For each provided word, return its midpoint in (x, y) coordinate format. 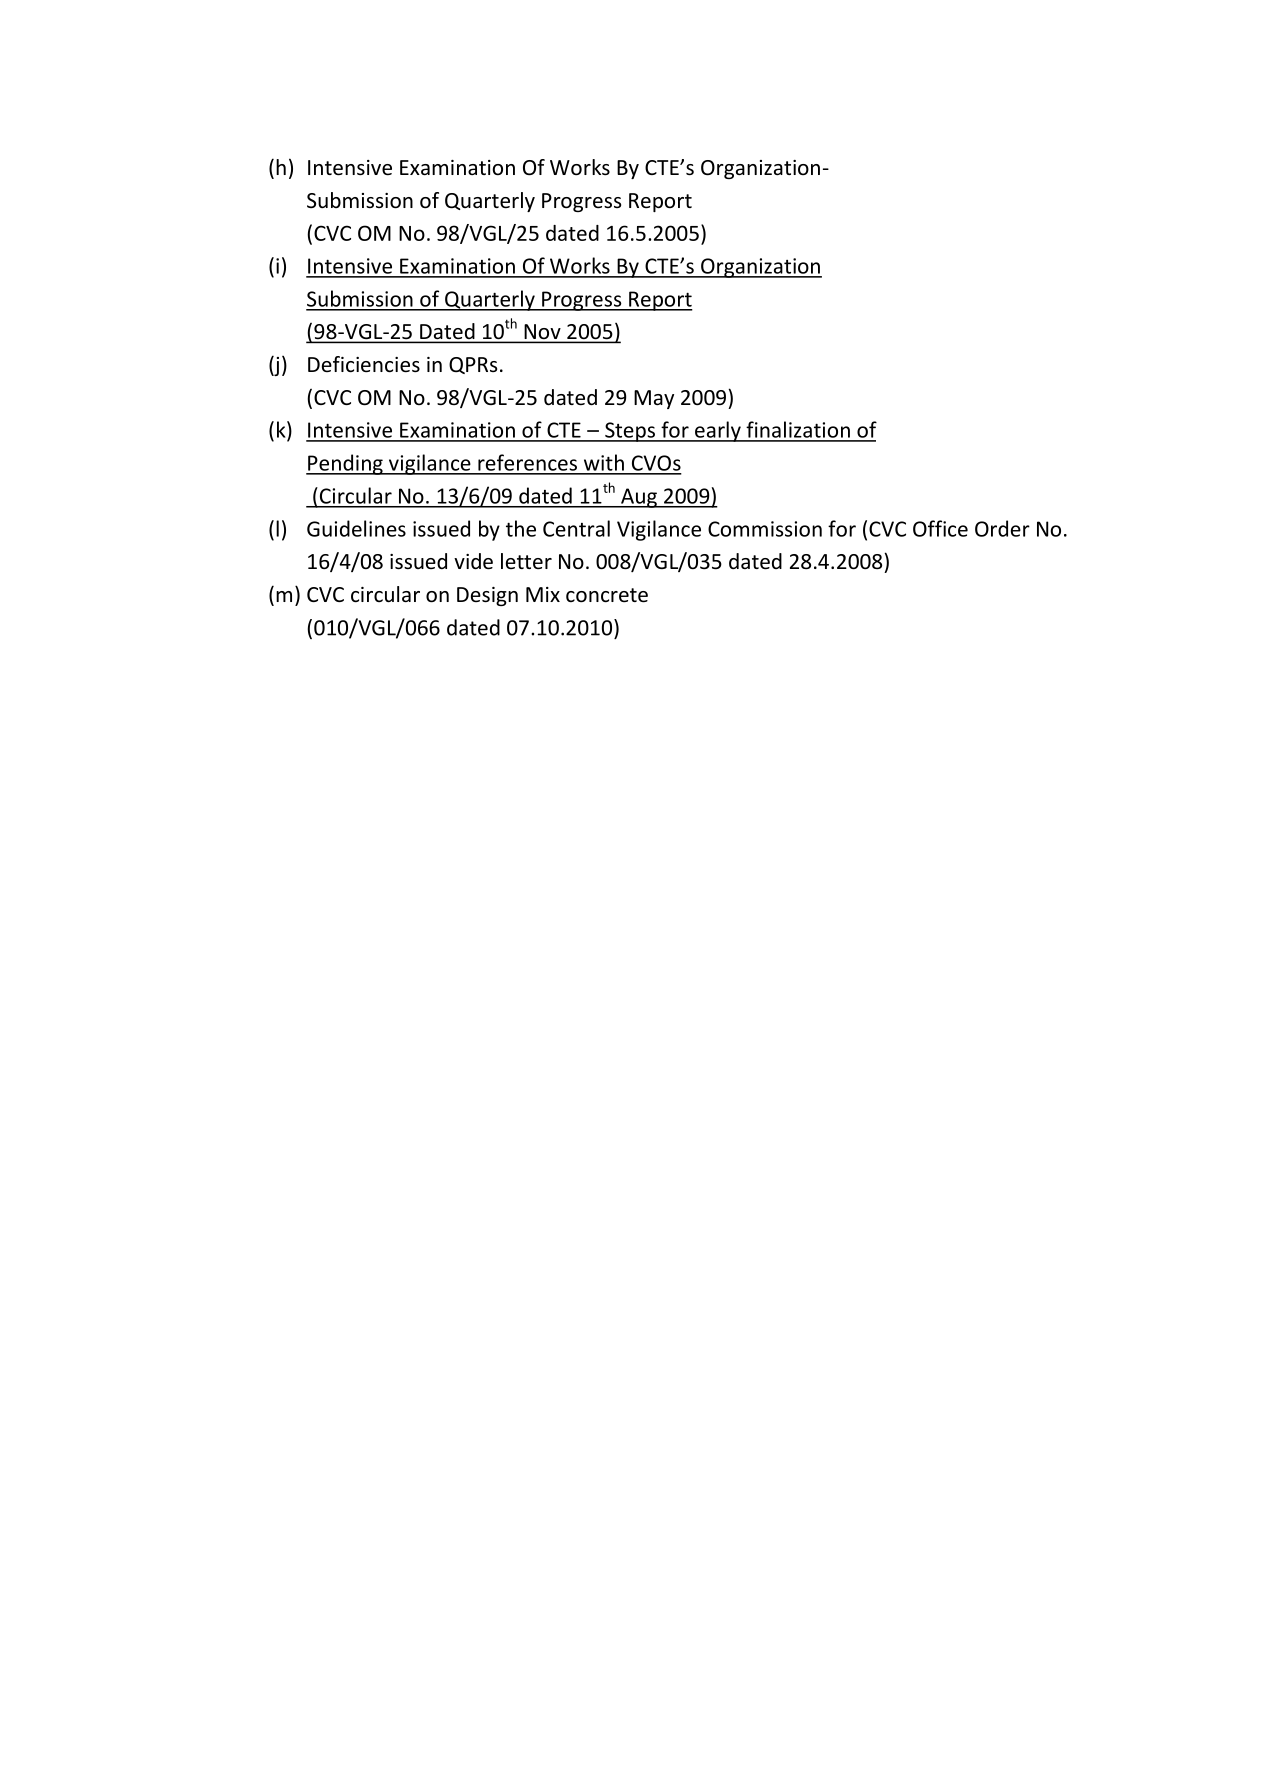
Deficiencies (364, 364)
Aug (639, 498)
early (718, 431)
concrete (607, 595)
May (654, 399)
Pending (345, 464)
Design (487, 596)
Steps (630, 432)
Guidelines (356, 528)
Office (940, 528)
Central (576, 528)
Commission (765, 529)
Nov (542, 333)
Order (1002, 528)
